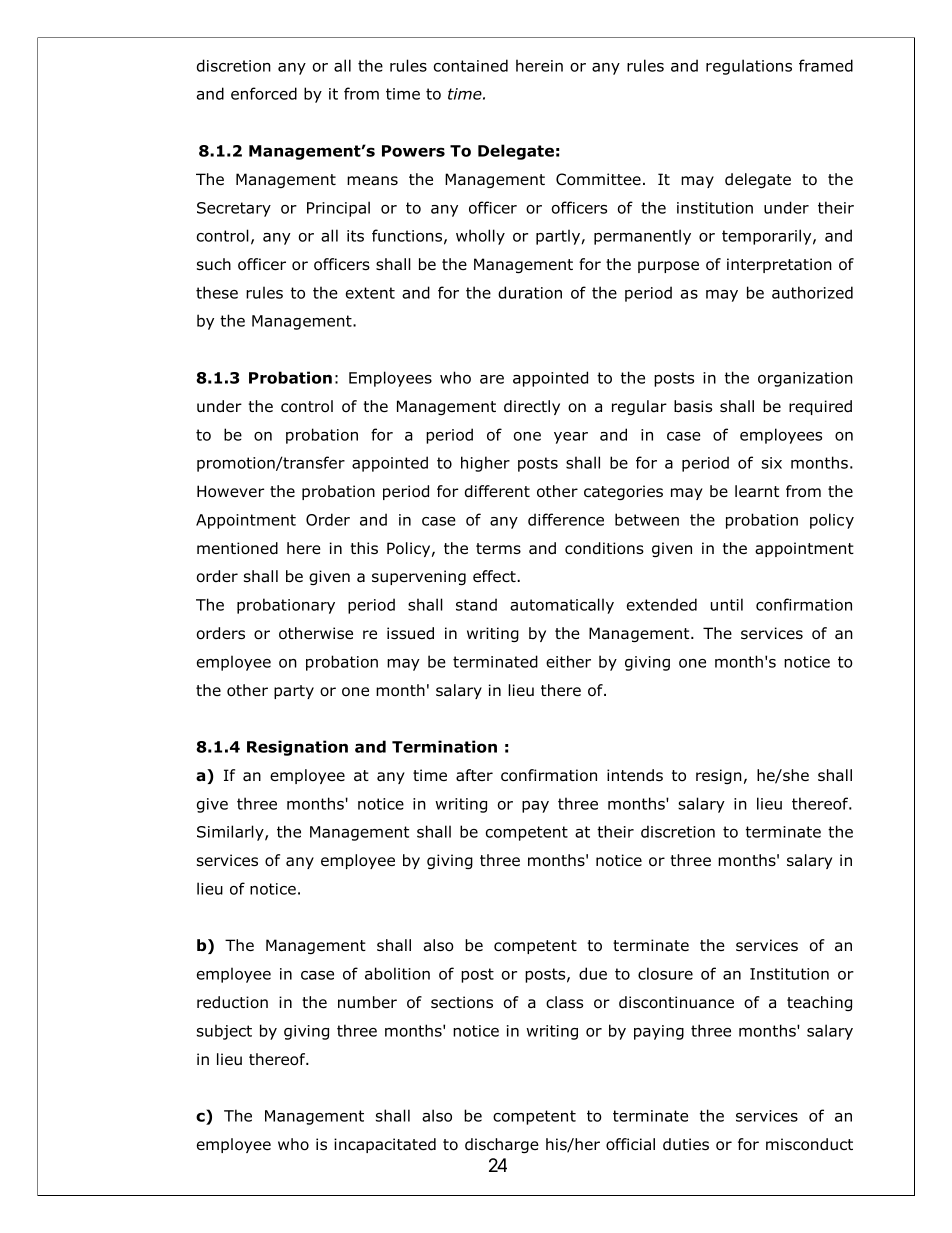 The width and height of the screenshot is (952, 1233). What do you see at coordinates (749, 67) in the screenshot?
I see `regulations` at bounding box center [749, 67].
